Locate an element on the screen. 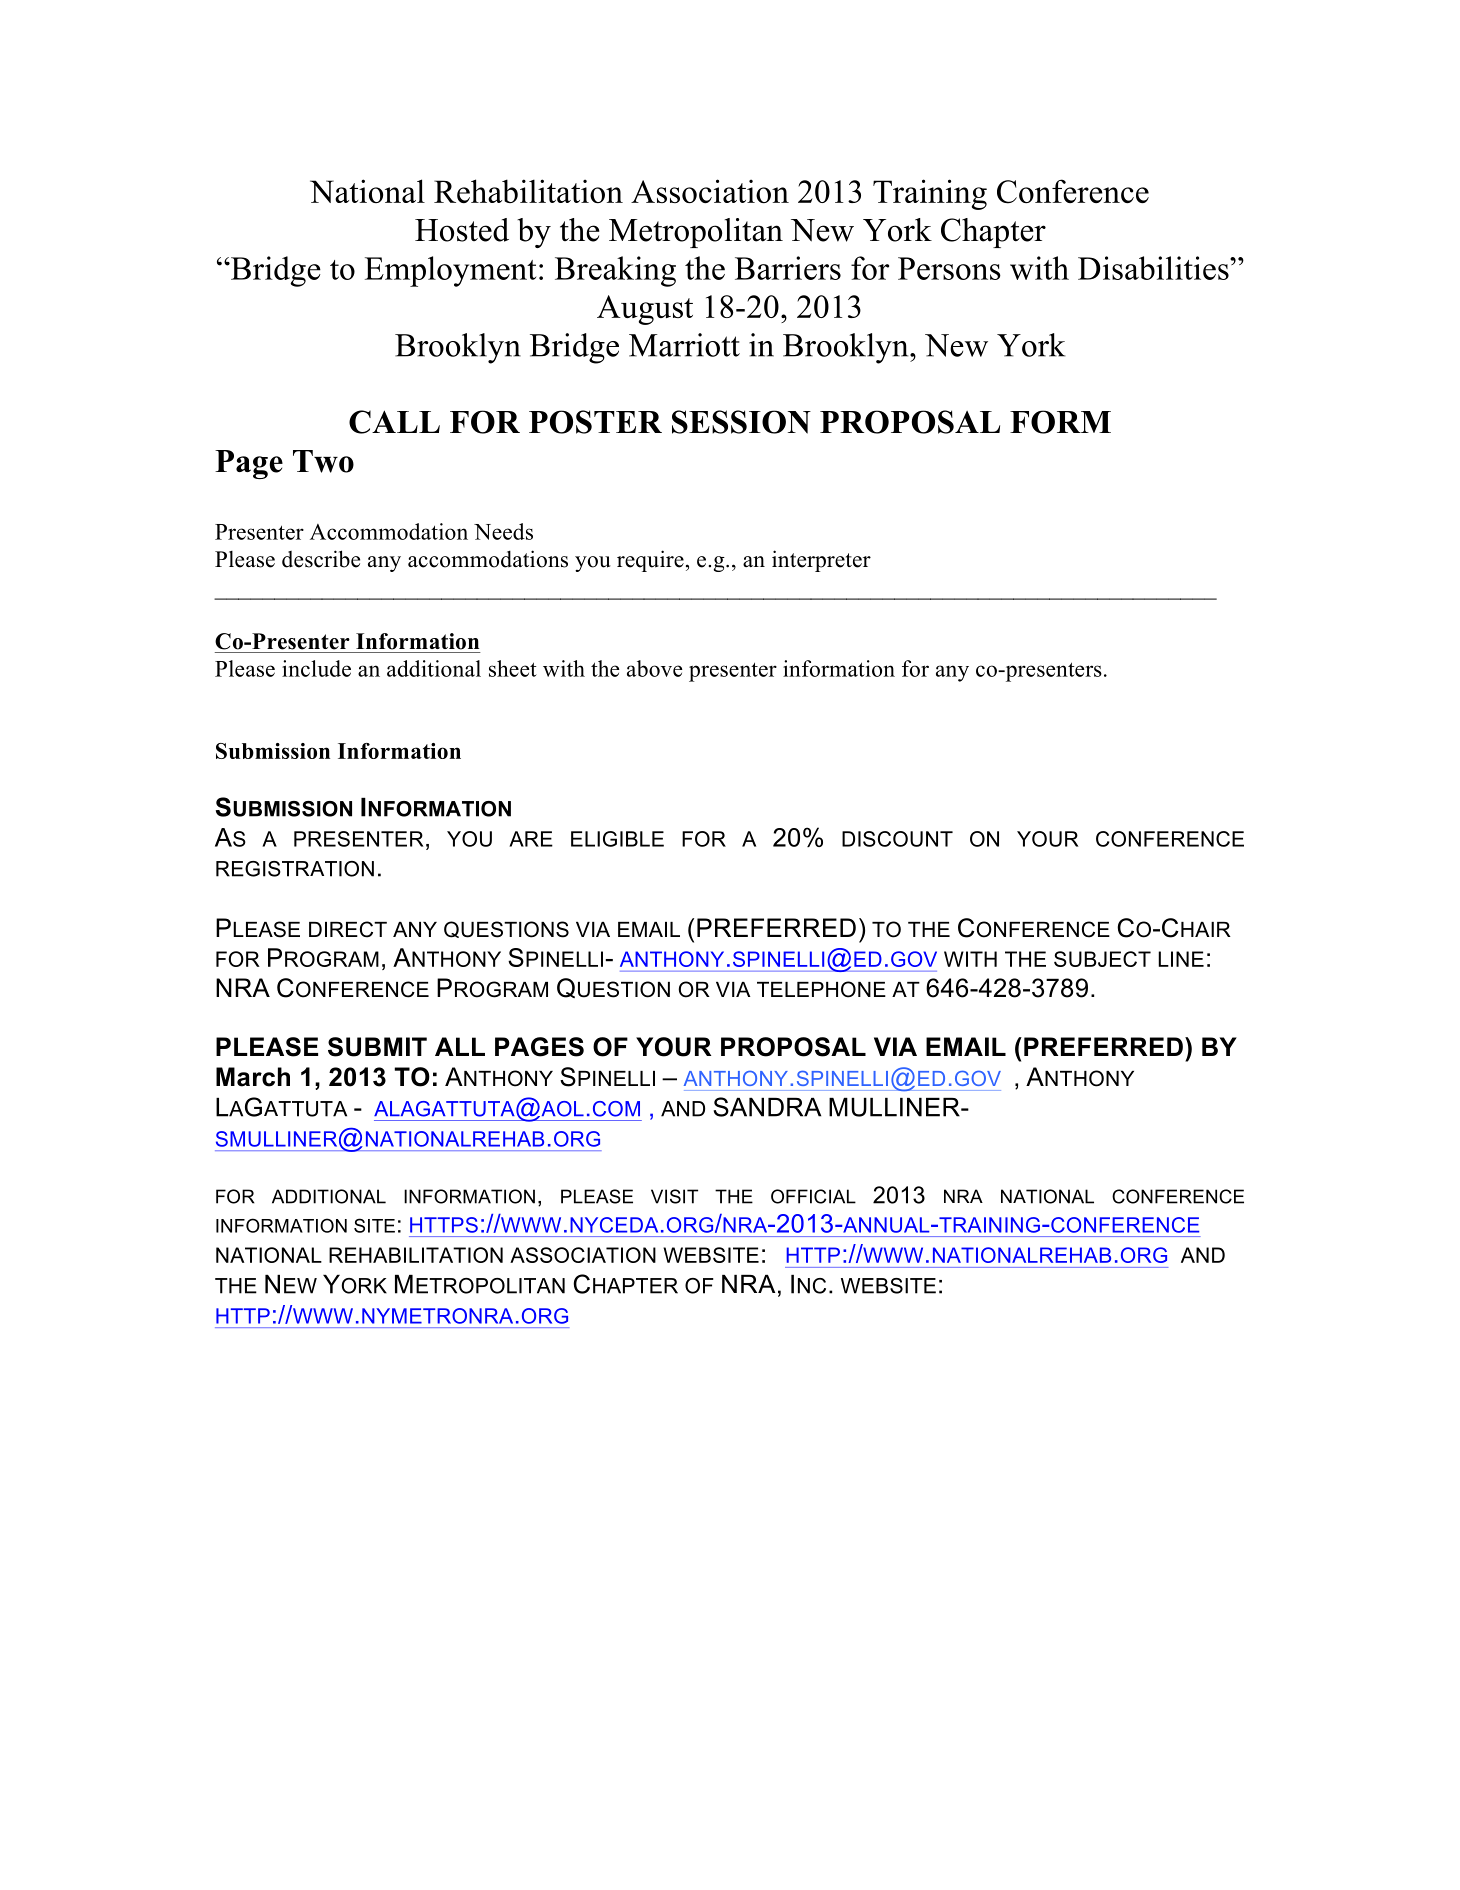 The image size is (1460, 1890). VISIT is located at coordinates (674, 1196).
